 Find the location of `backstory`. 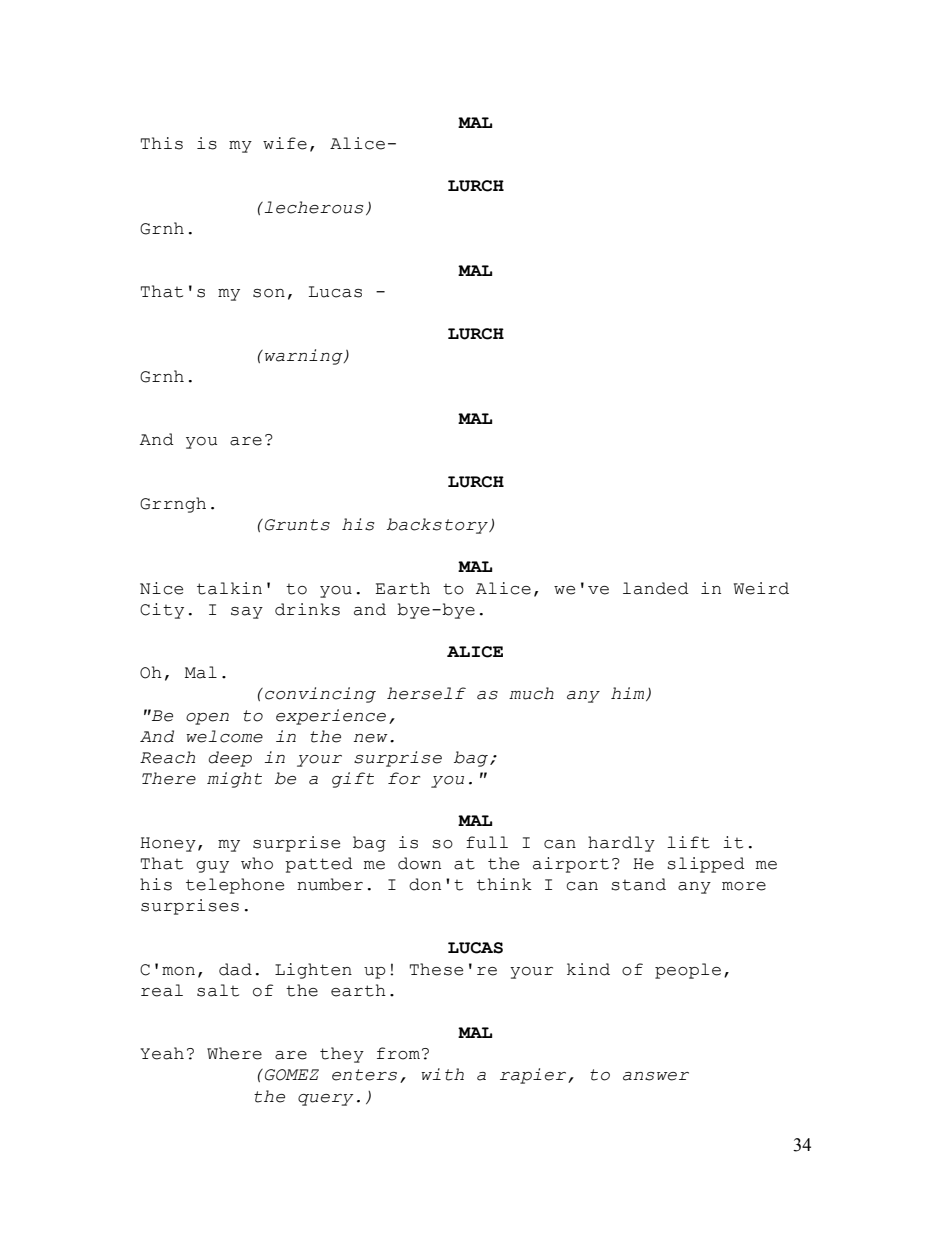

backstory is located at coordinates (438, 526).
